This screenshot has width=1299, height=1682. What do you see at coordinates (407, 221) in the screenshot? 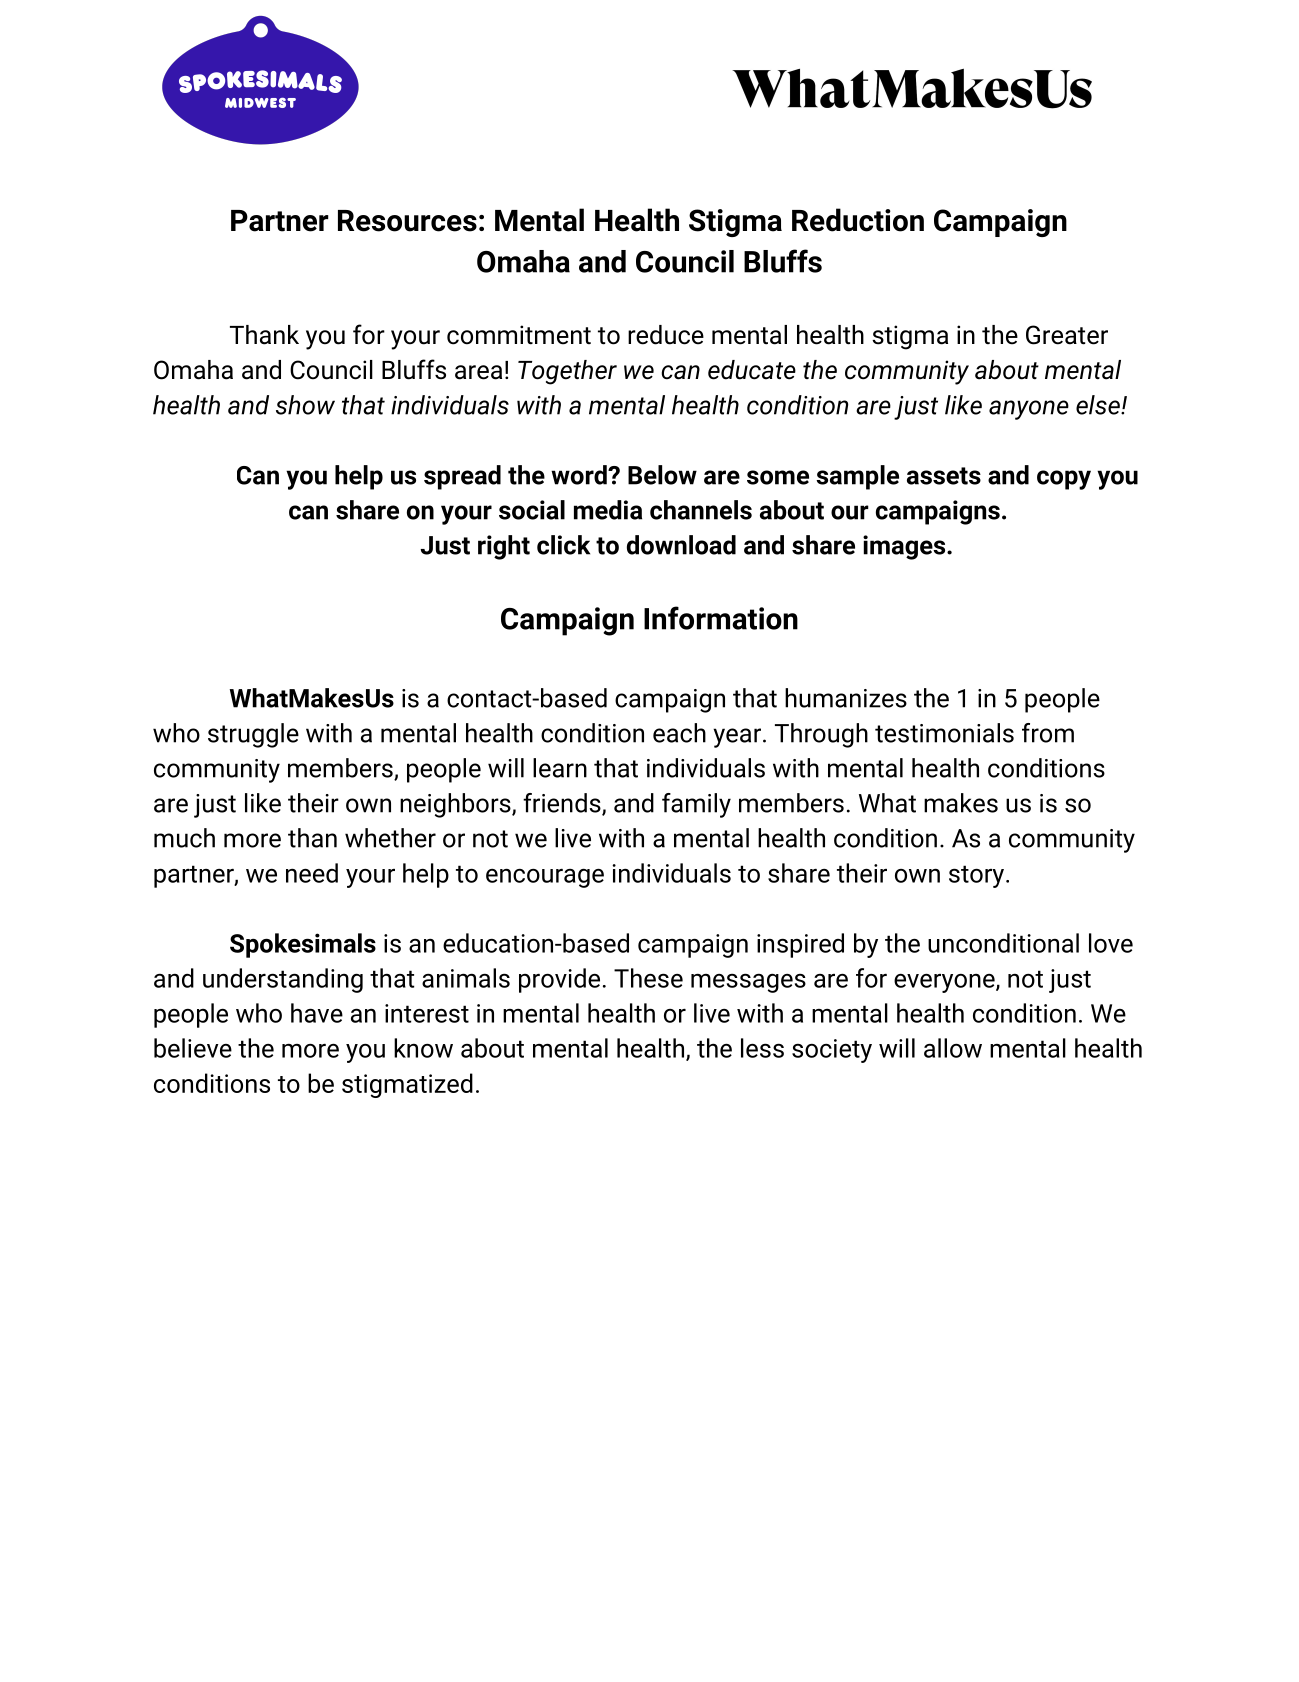
I see `Resources` at bounding box center [407, 221].
